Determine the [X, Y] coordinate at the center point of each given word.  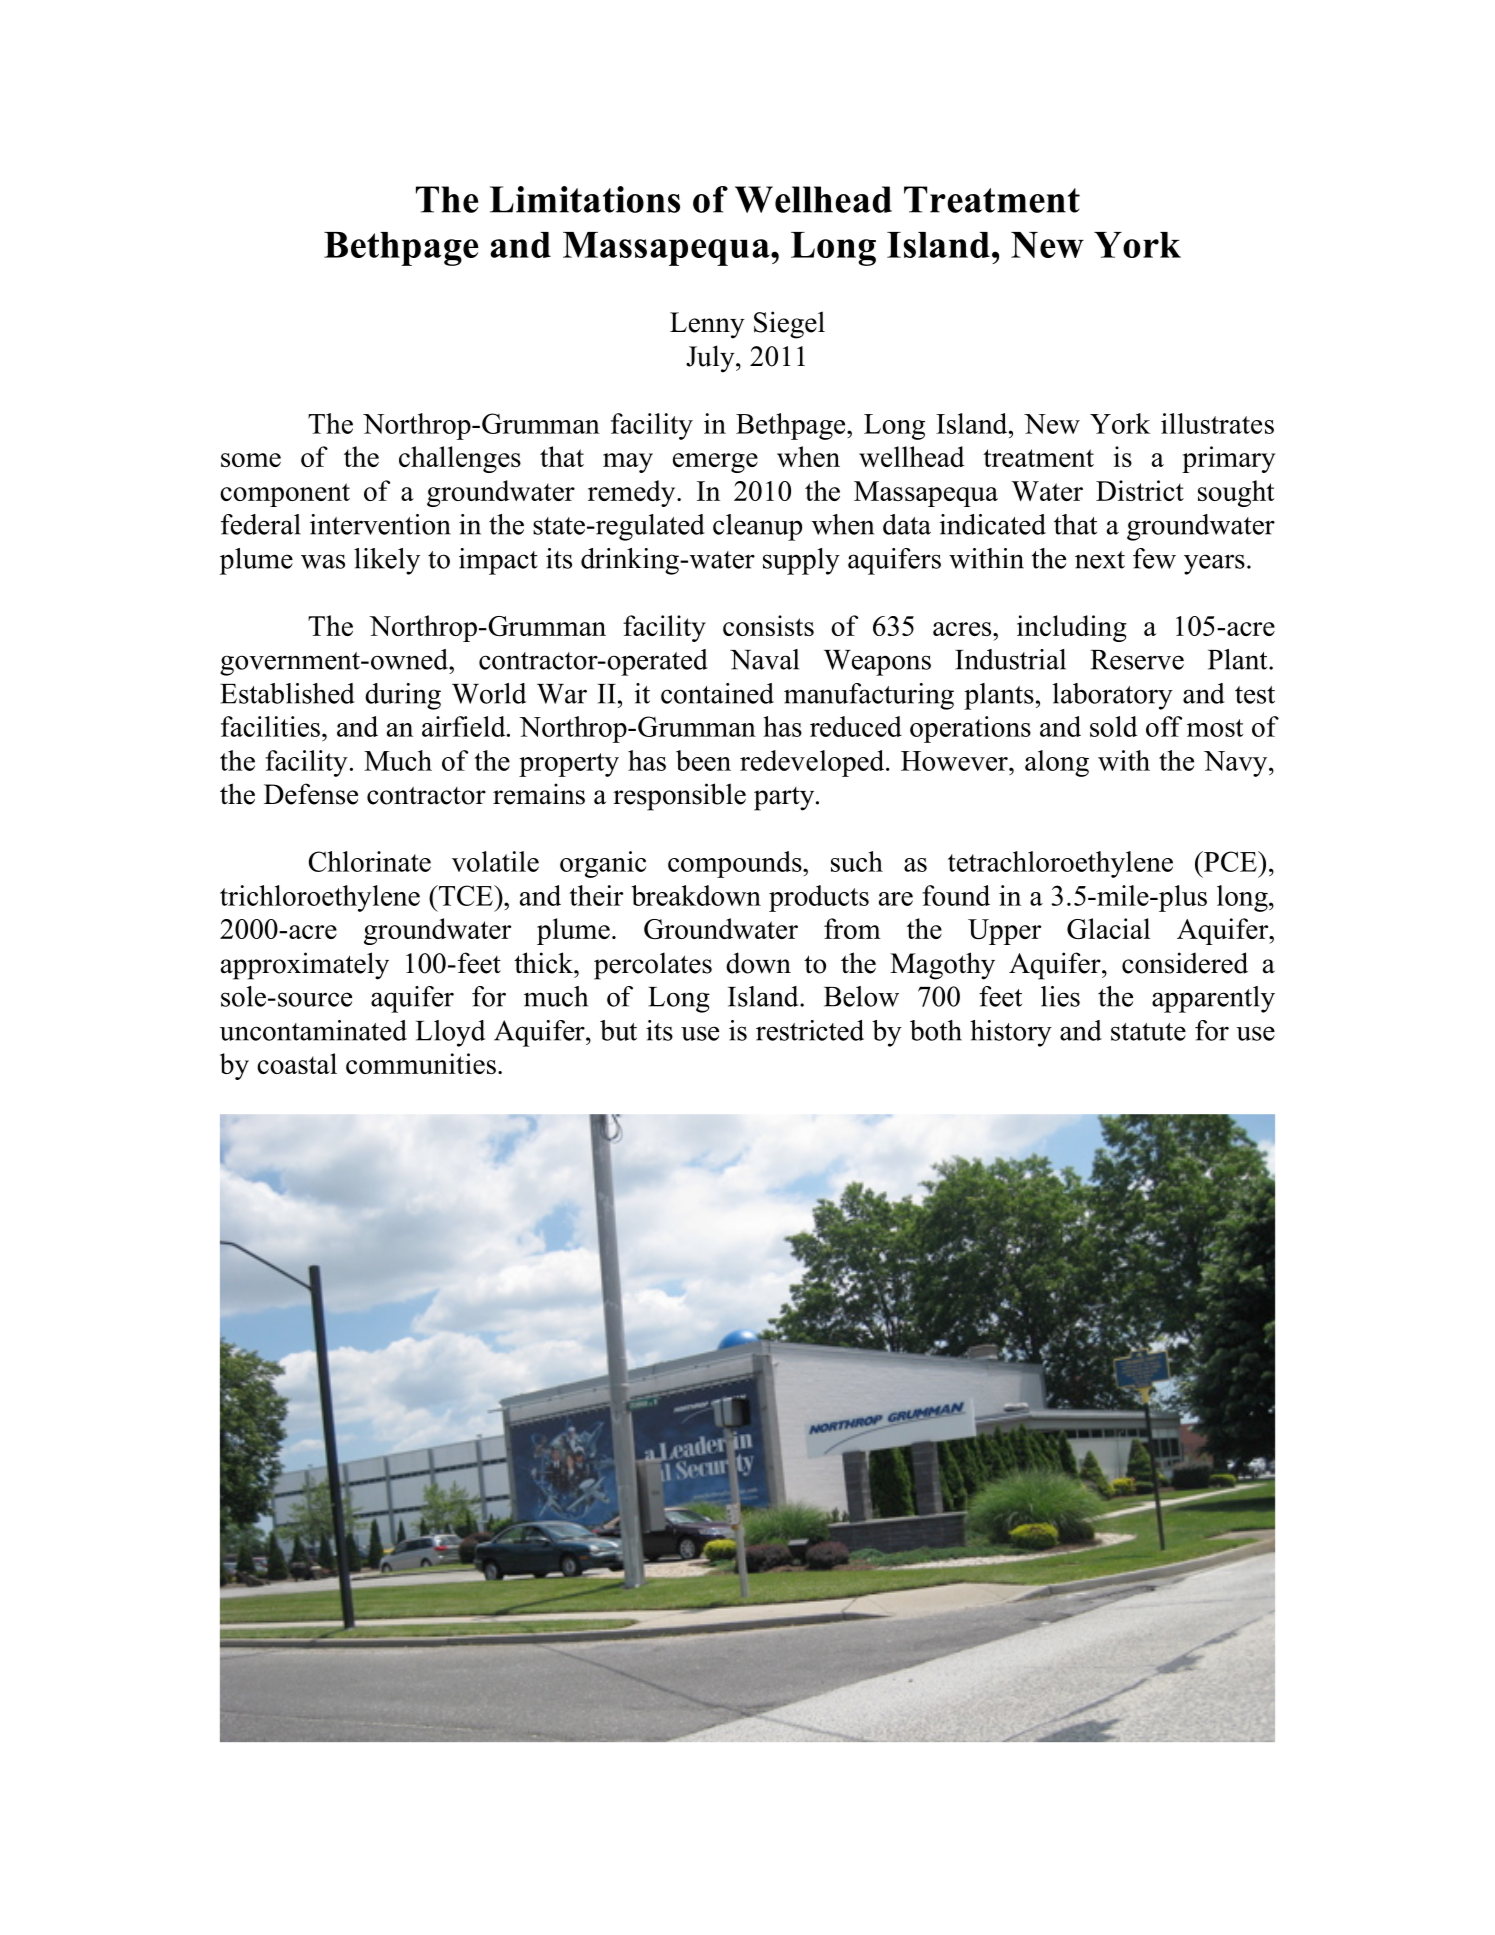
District [1140, 490]
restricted [810, 1030]
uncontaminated [313, 1030]
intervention [380, 524]
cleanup [757, 527]
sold [1113, 726]
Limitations [585, 199]
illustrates [1217, 423]
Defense [311, 794]
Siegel [789, 325]
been [703, 760]
